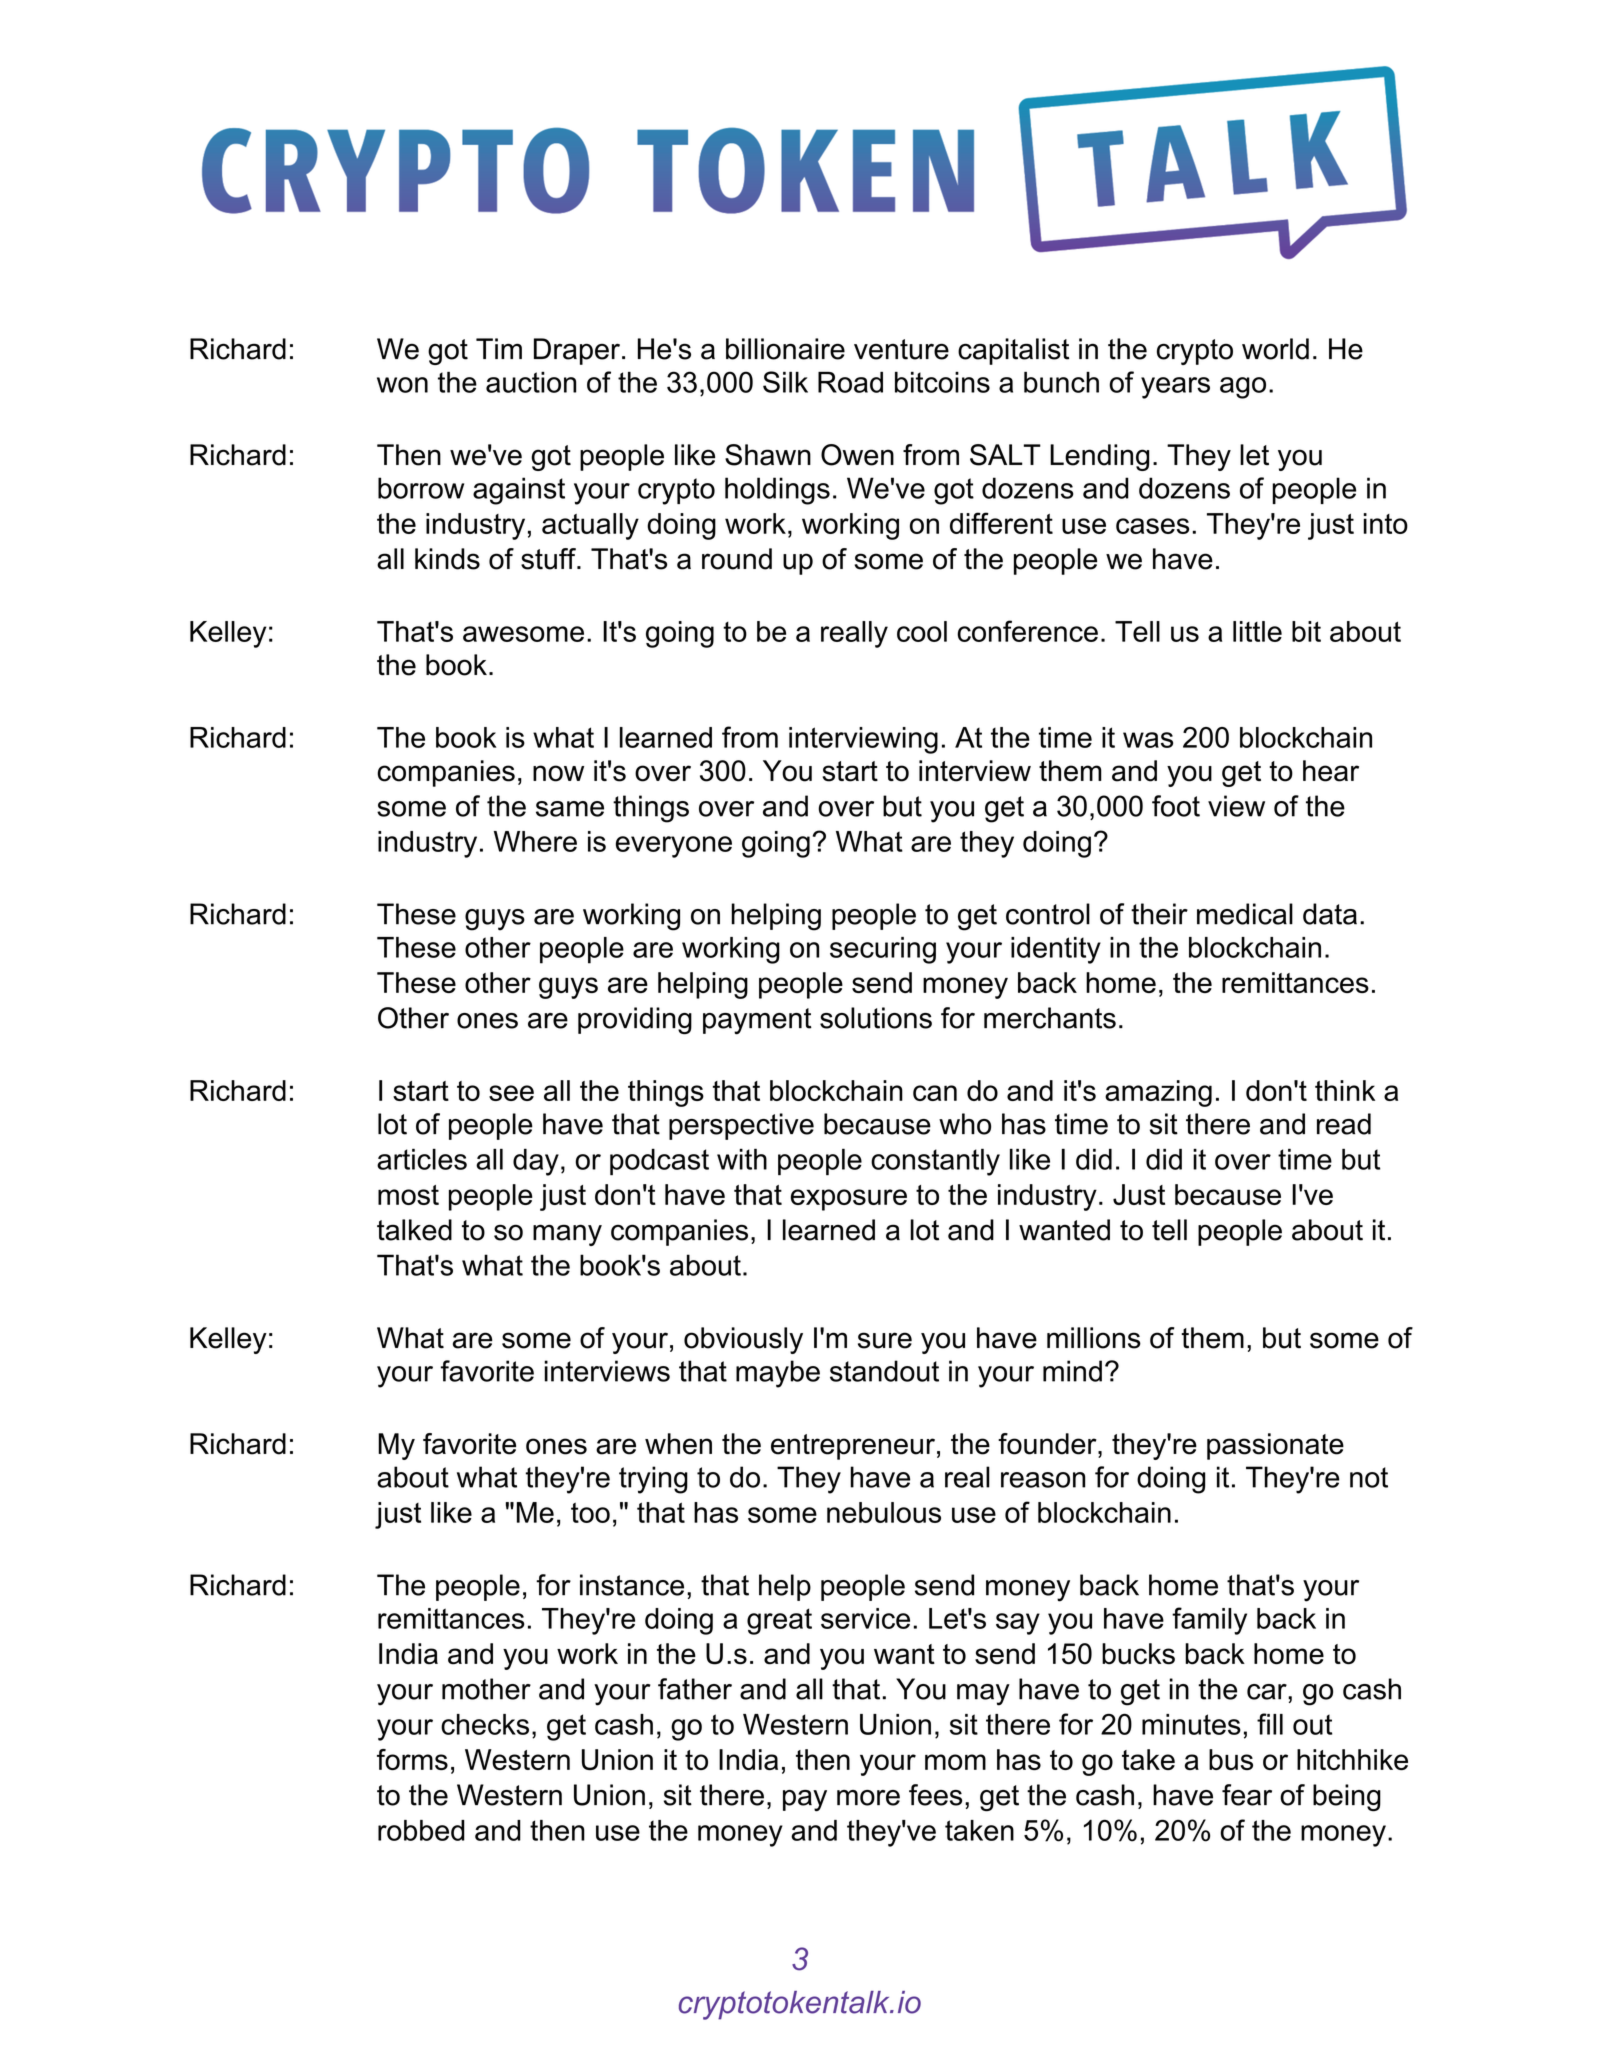 Image resolution: width=1601 pixels, height=2072 pixels. I want to click on think, so click(1345, 1090).
